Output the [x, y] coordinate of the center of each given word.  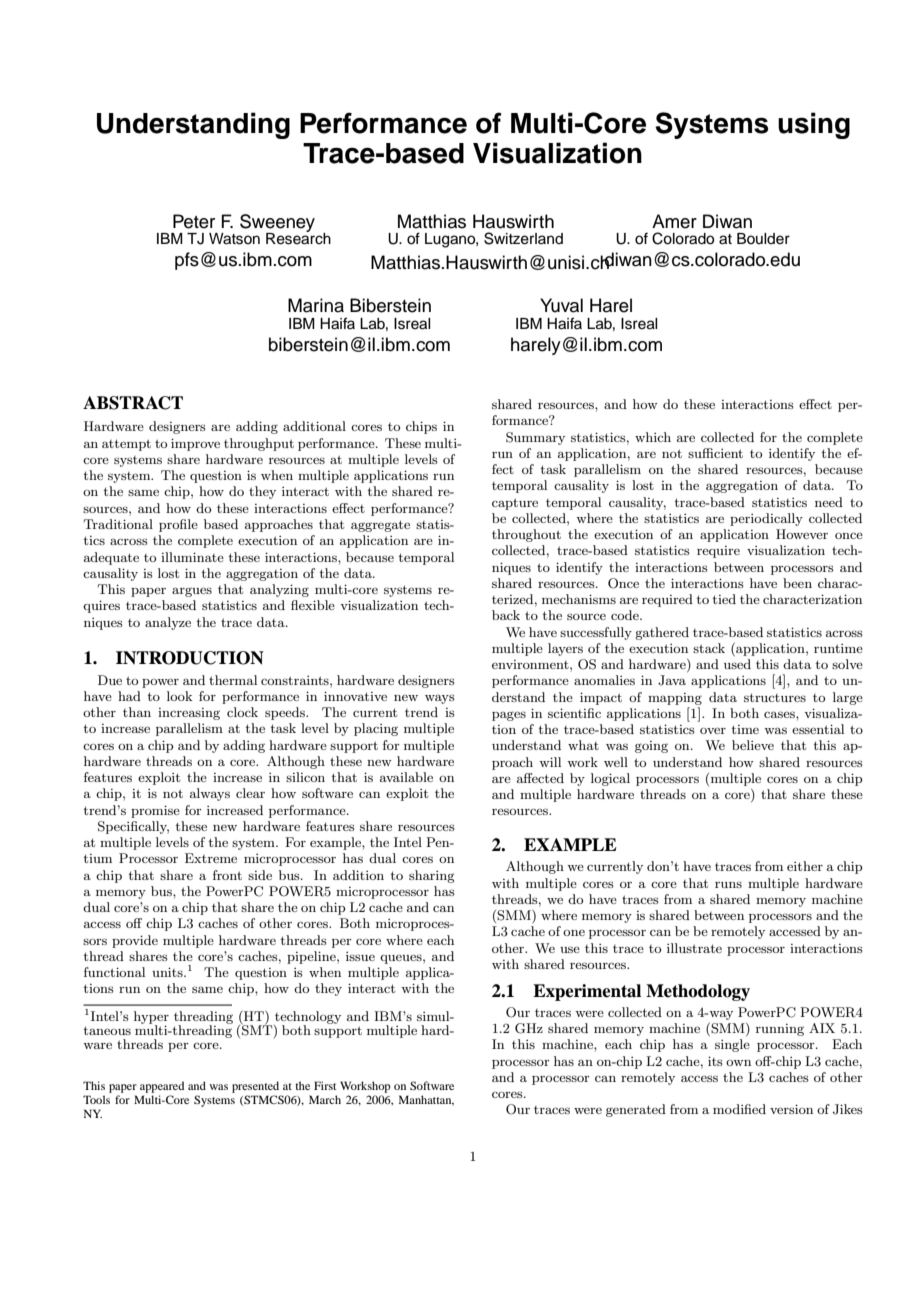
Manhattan [426, 1100]
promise [155, 811]
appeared [162, 1087]
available [406, 777]
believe [753, 745]
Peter [194, 221]
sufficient [715, 453]
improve [195, 444]
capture [515, 504]
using [814, 125]
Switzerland [523, 238]
